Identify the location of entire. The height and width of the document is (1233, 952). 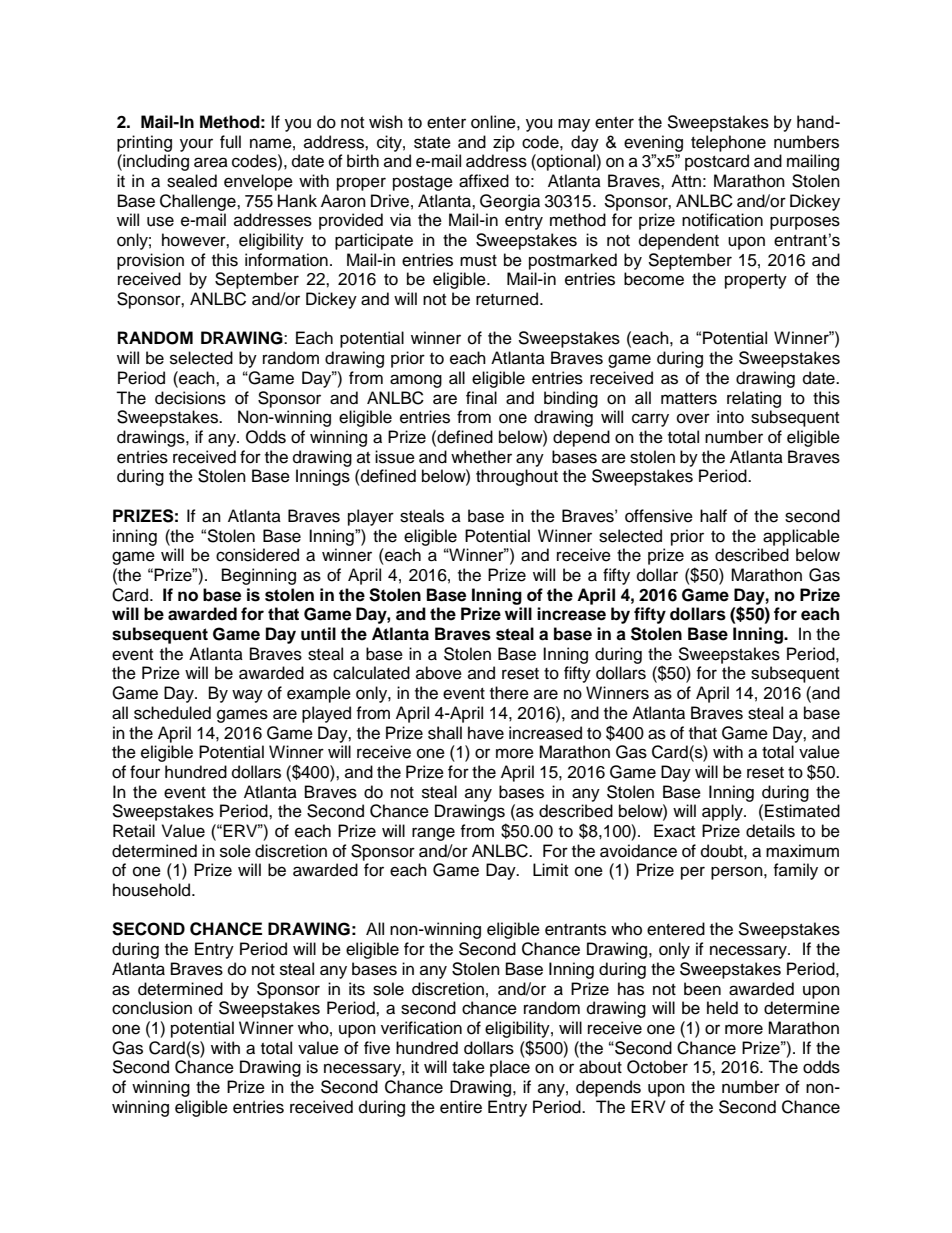
(461, 1107).
